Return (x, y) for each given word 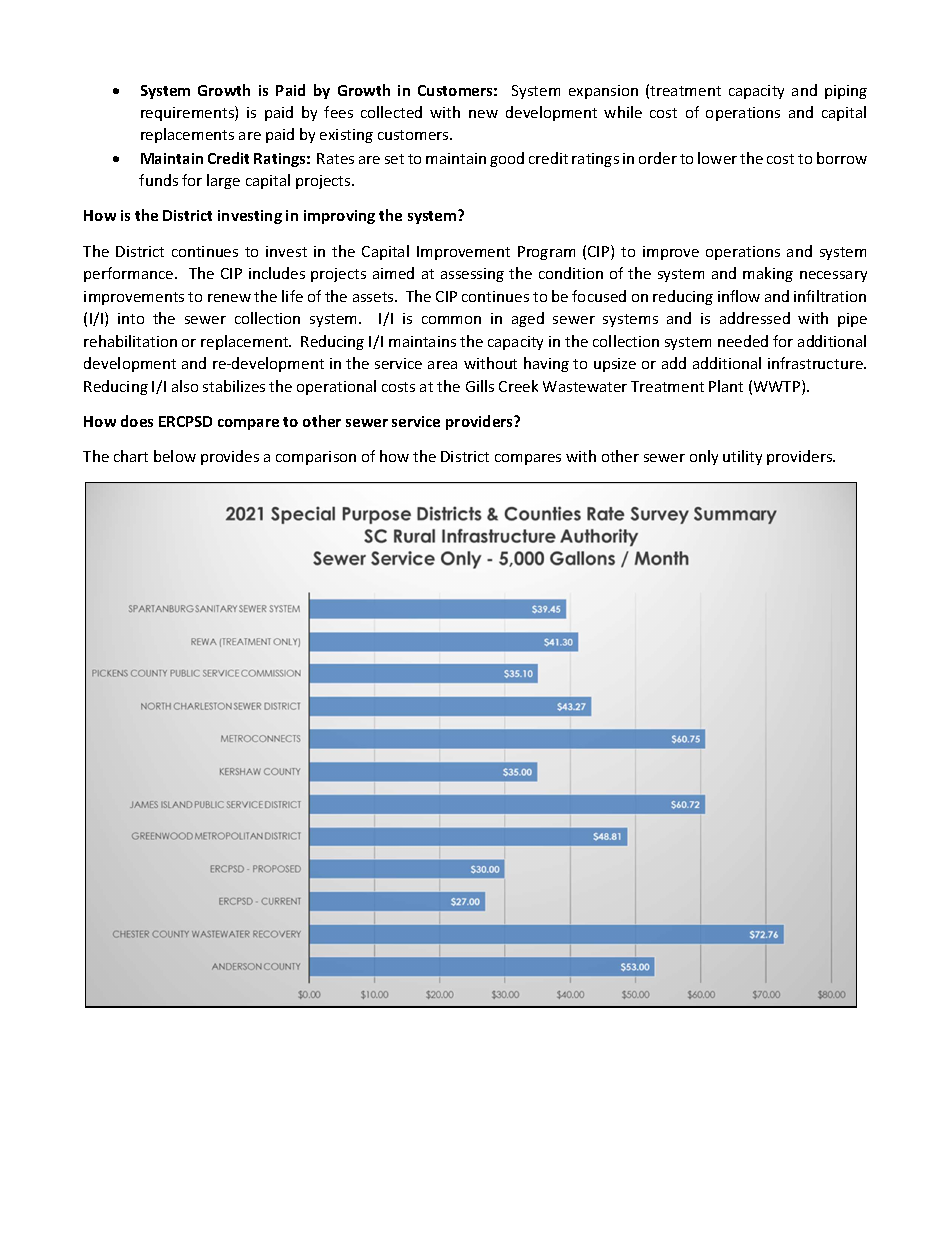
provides (230, 457)
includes (277, 273)
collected (391, 112)
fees (338, 112)
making (768, 274)
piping (846, 92)
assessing (472, 275)
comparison (316, 458)
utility (742, 457)
